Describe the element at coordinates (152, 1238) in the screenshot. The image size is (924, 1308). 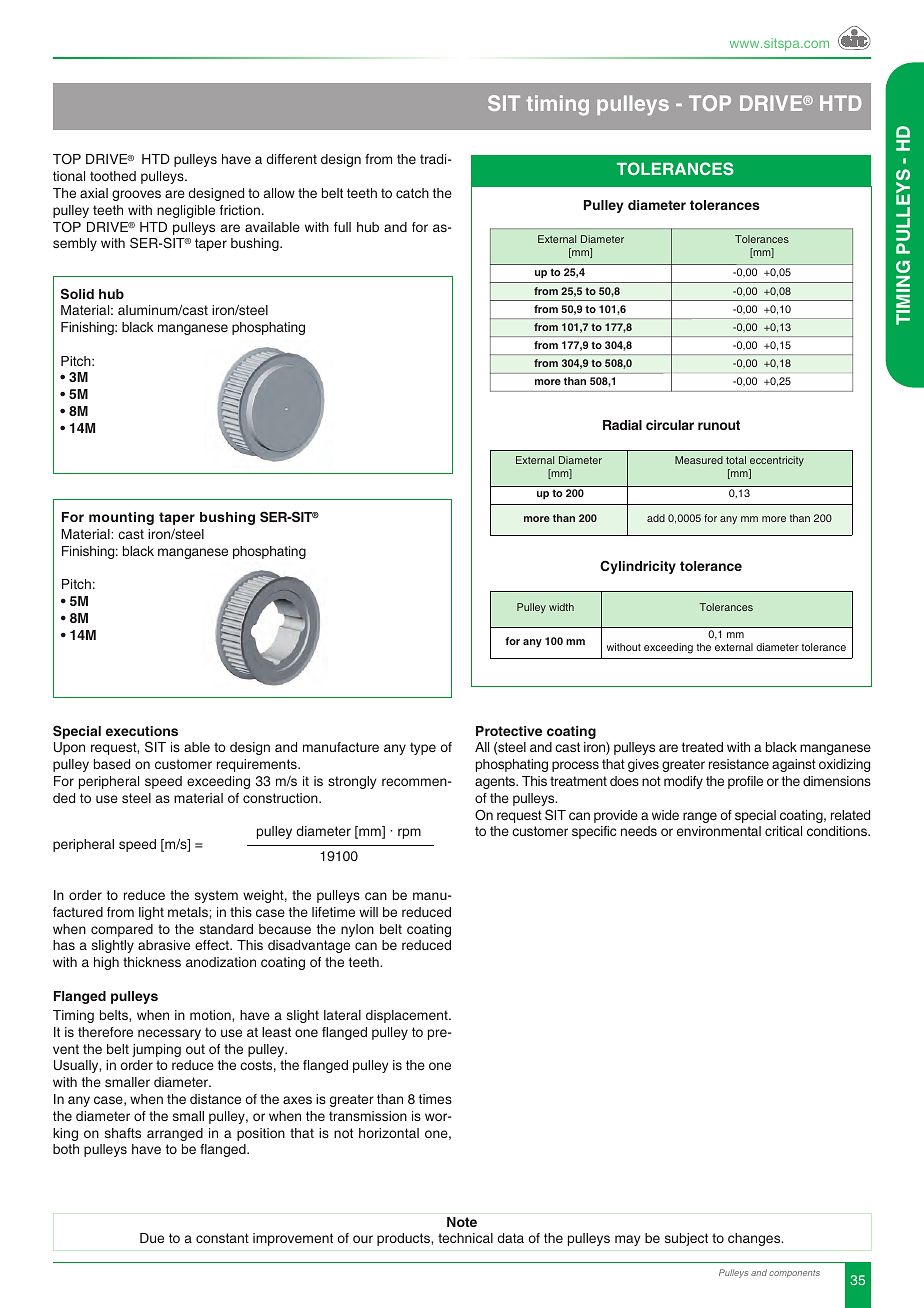
I see `Due` at that location.
